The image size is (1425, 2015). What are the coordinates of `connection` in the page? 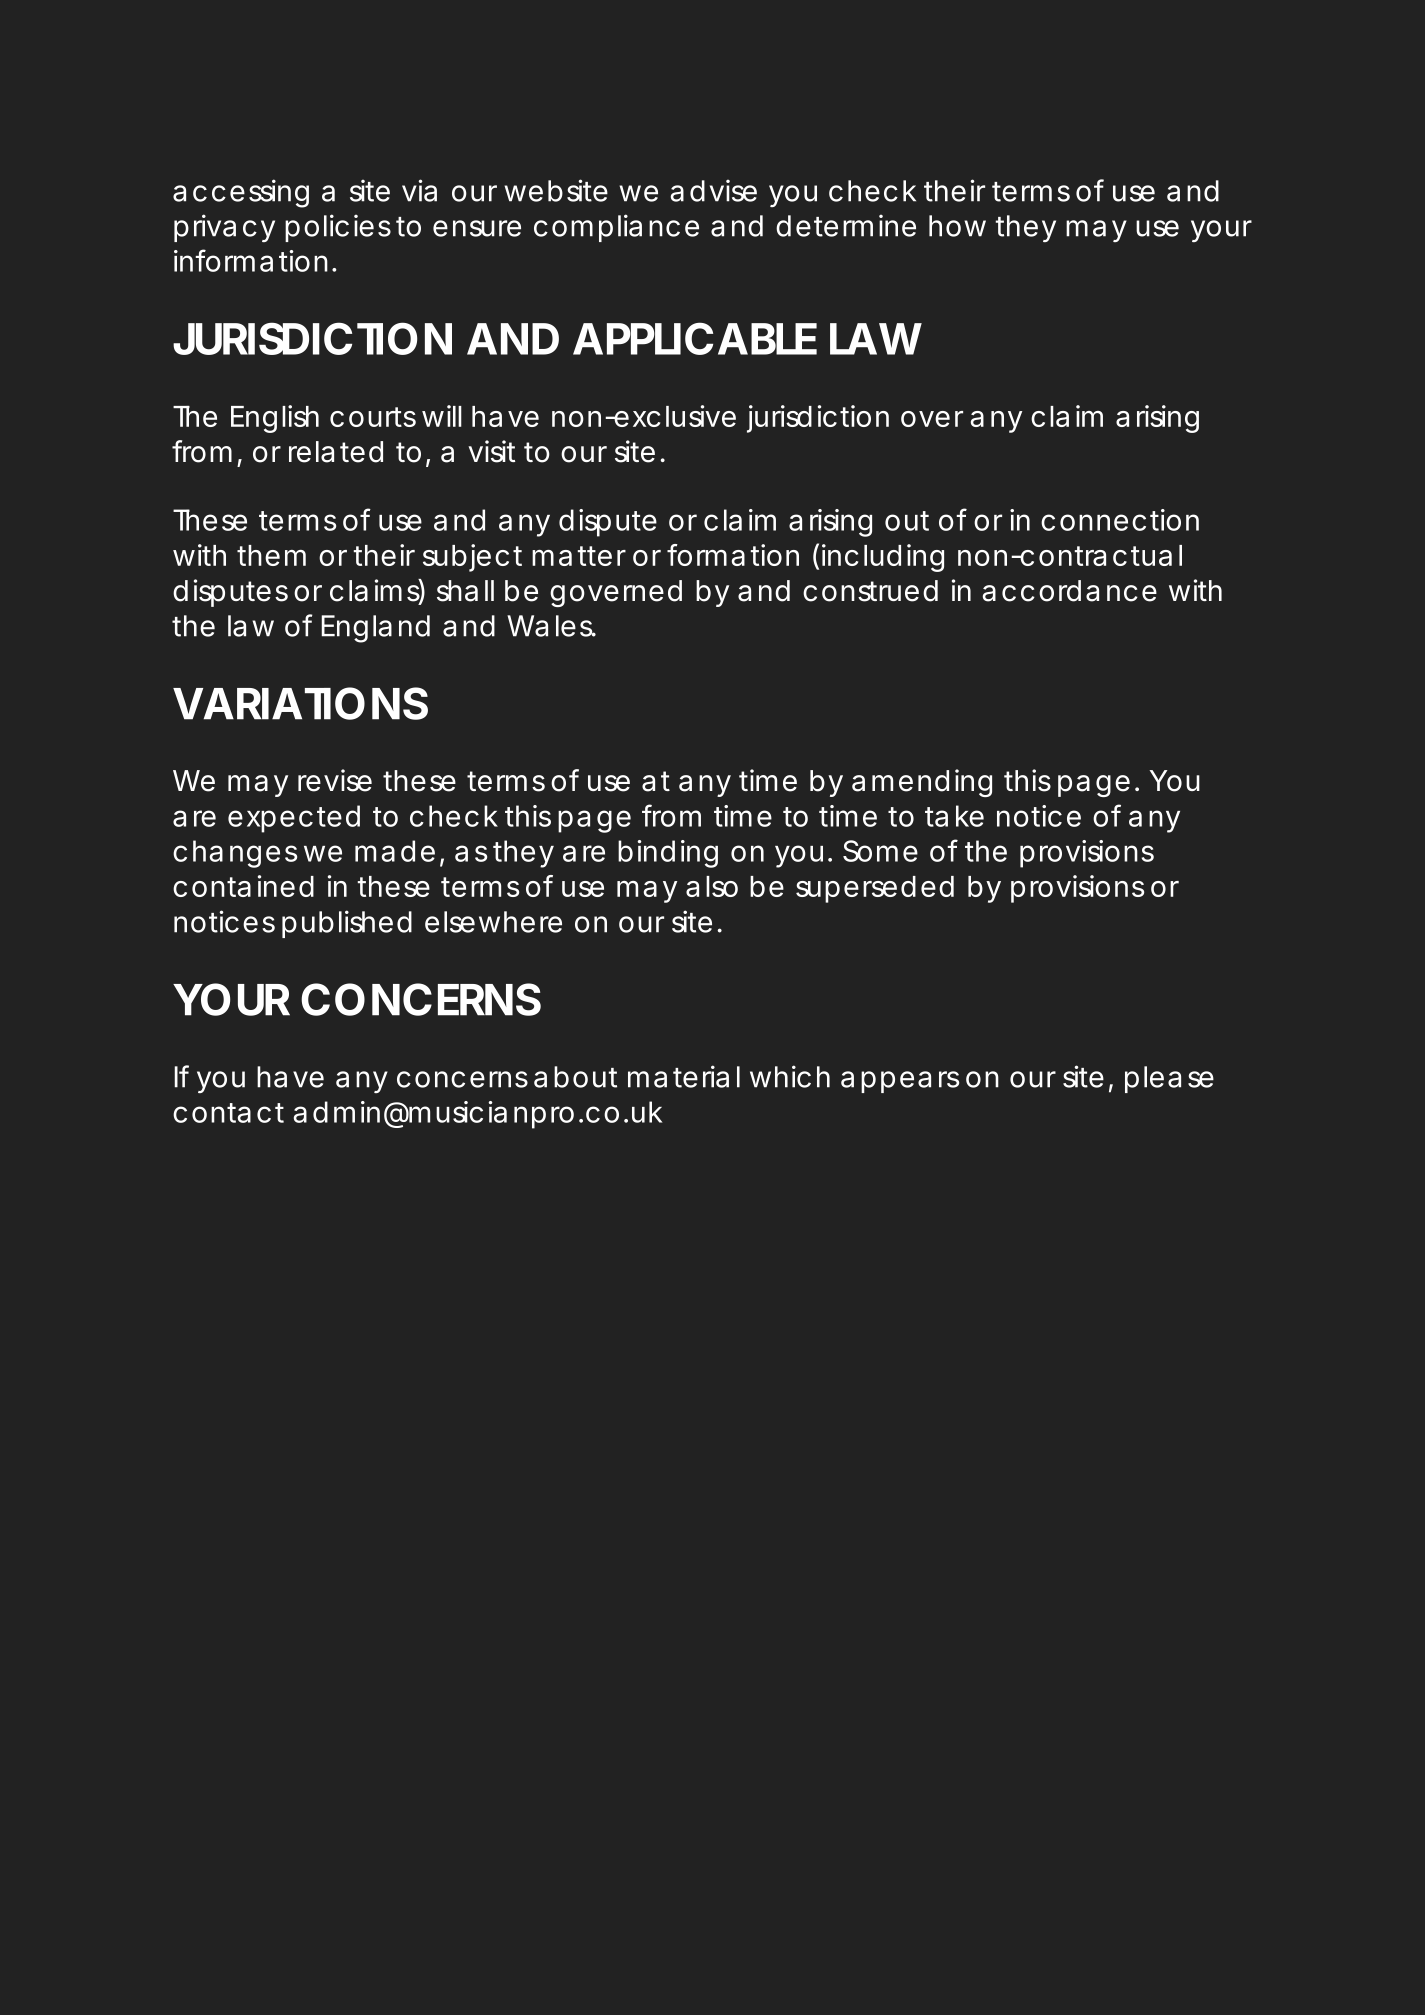 It's located at (1120, 520).
